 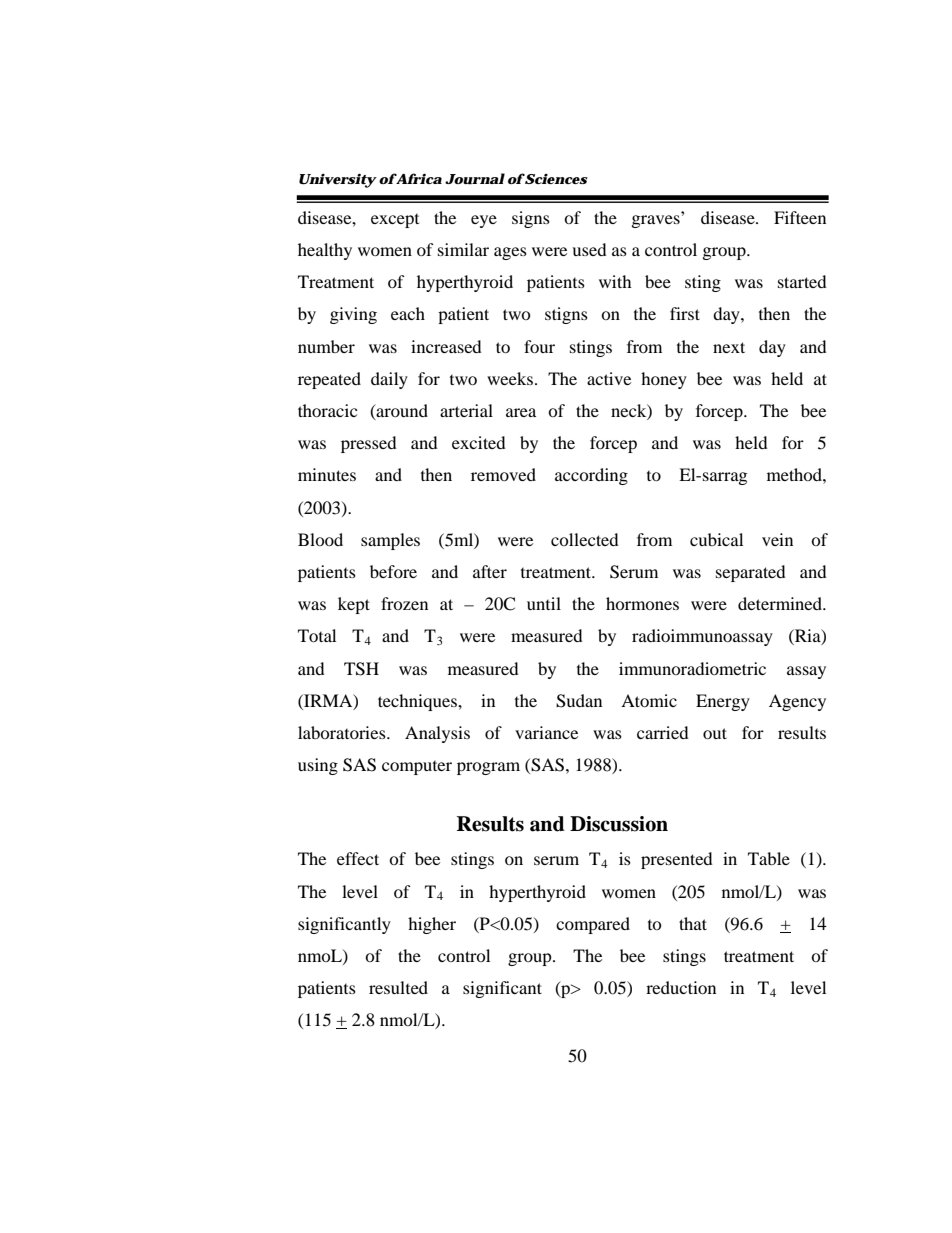 I want to click on before, so click(x=393, y=571).
